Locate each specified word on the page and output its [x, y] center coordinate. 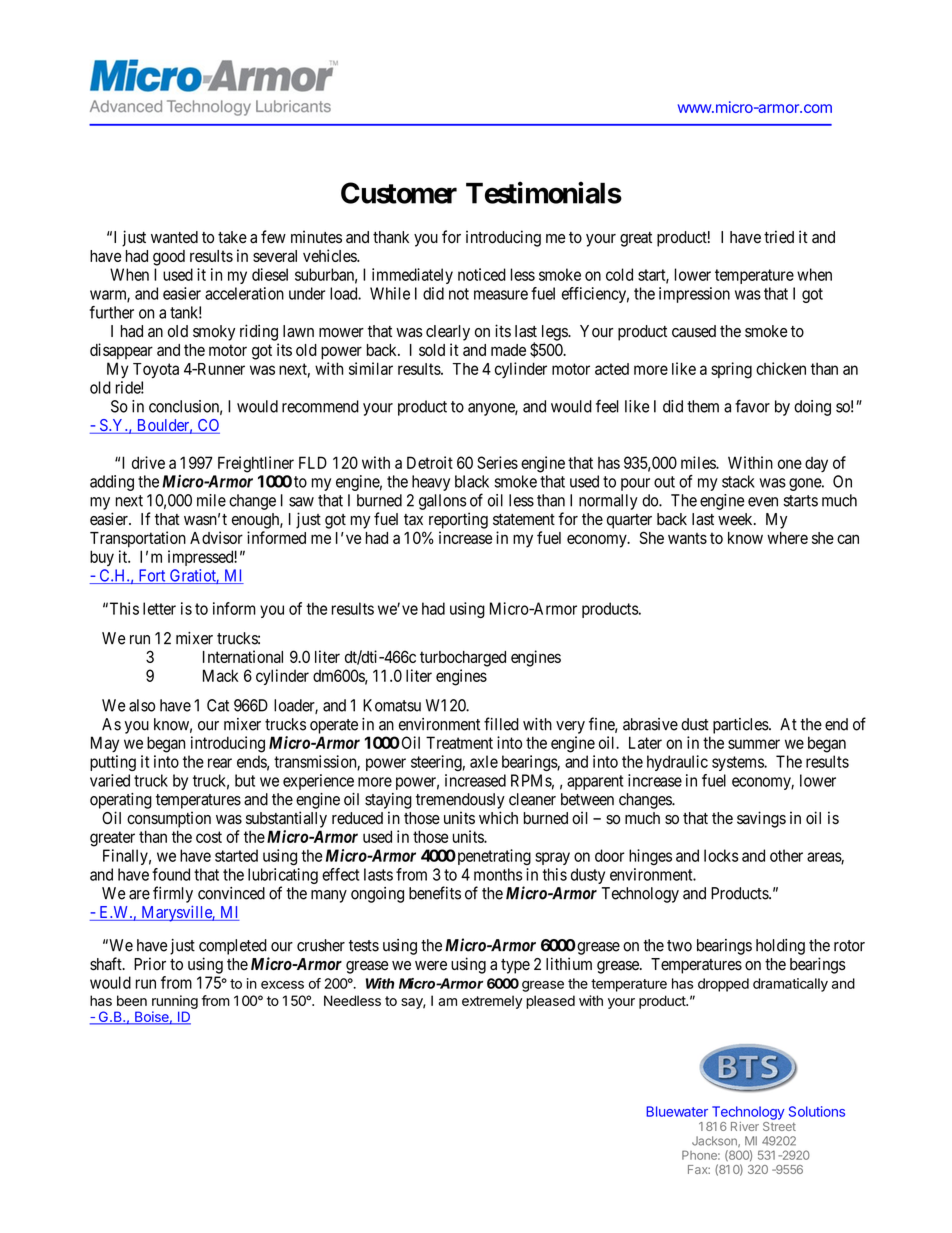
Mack [221, 675]
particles [741, 726]
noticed [482, 274]
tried [779, 237]
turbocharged [463, 659]
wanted [174, 237]
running [175, 1002]
